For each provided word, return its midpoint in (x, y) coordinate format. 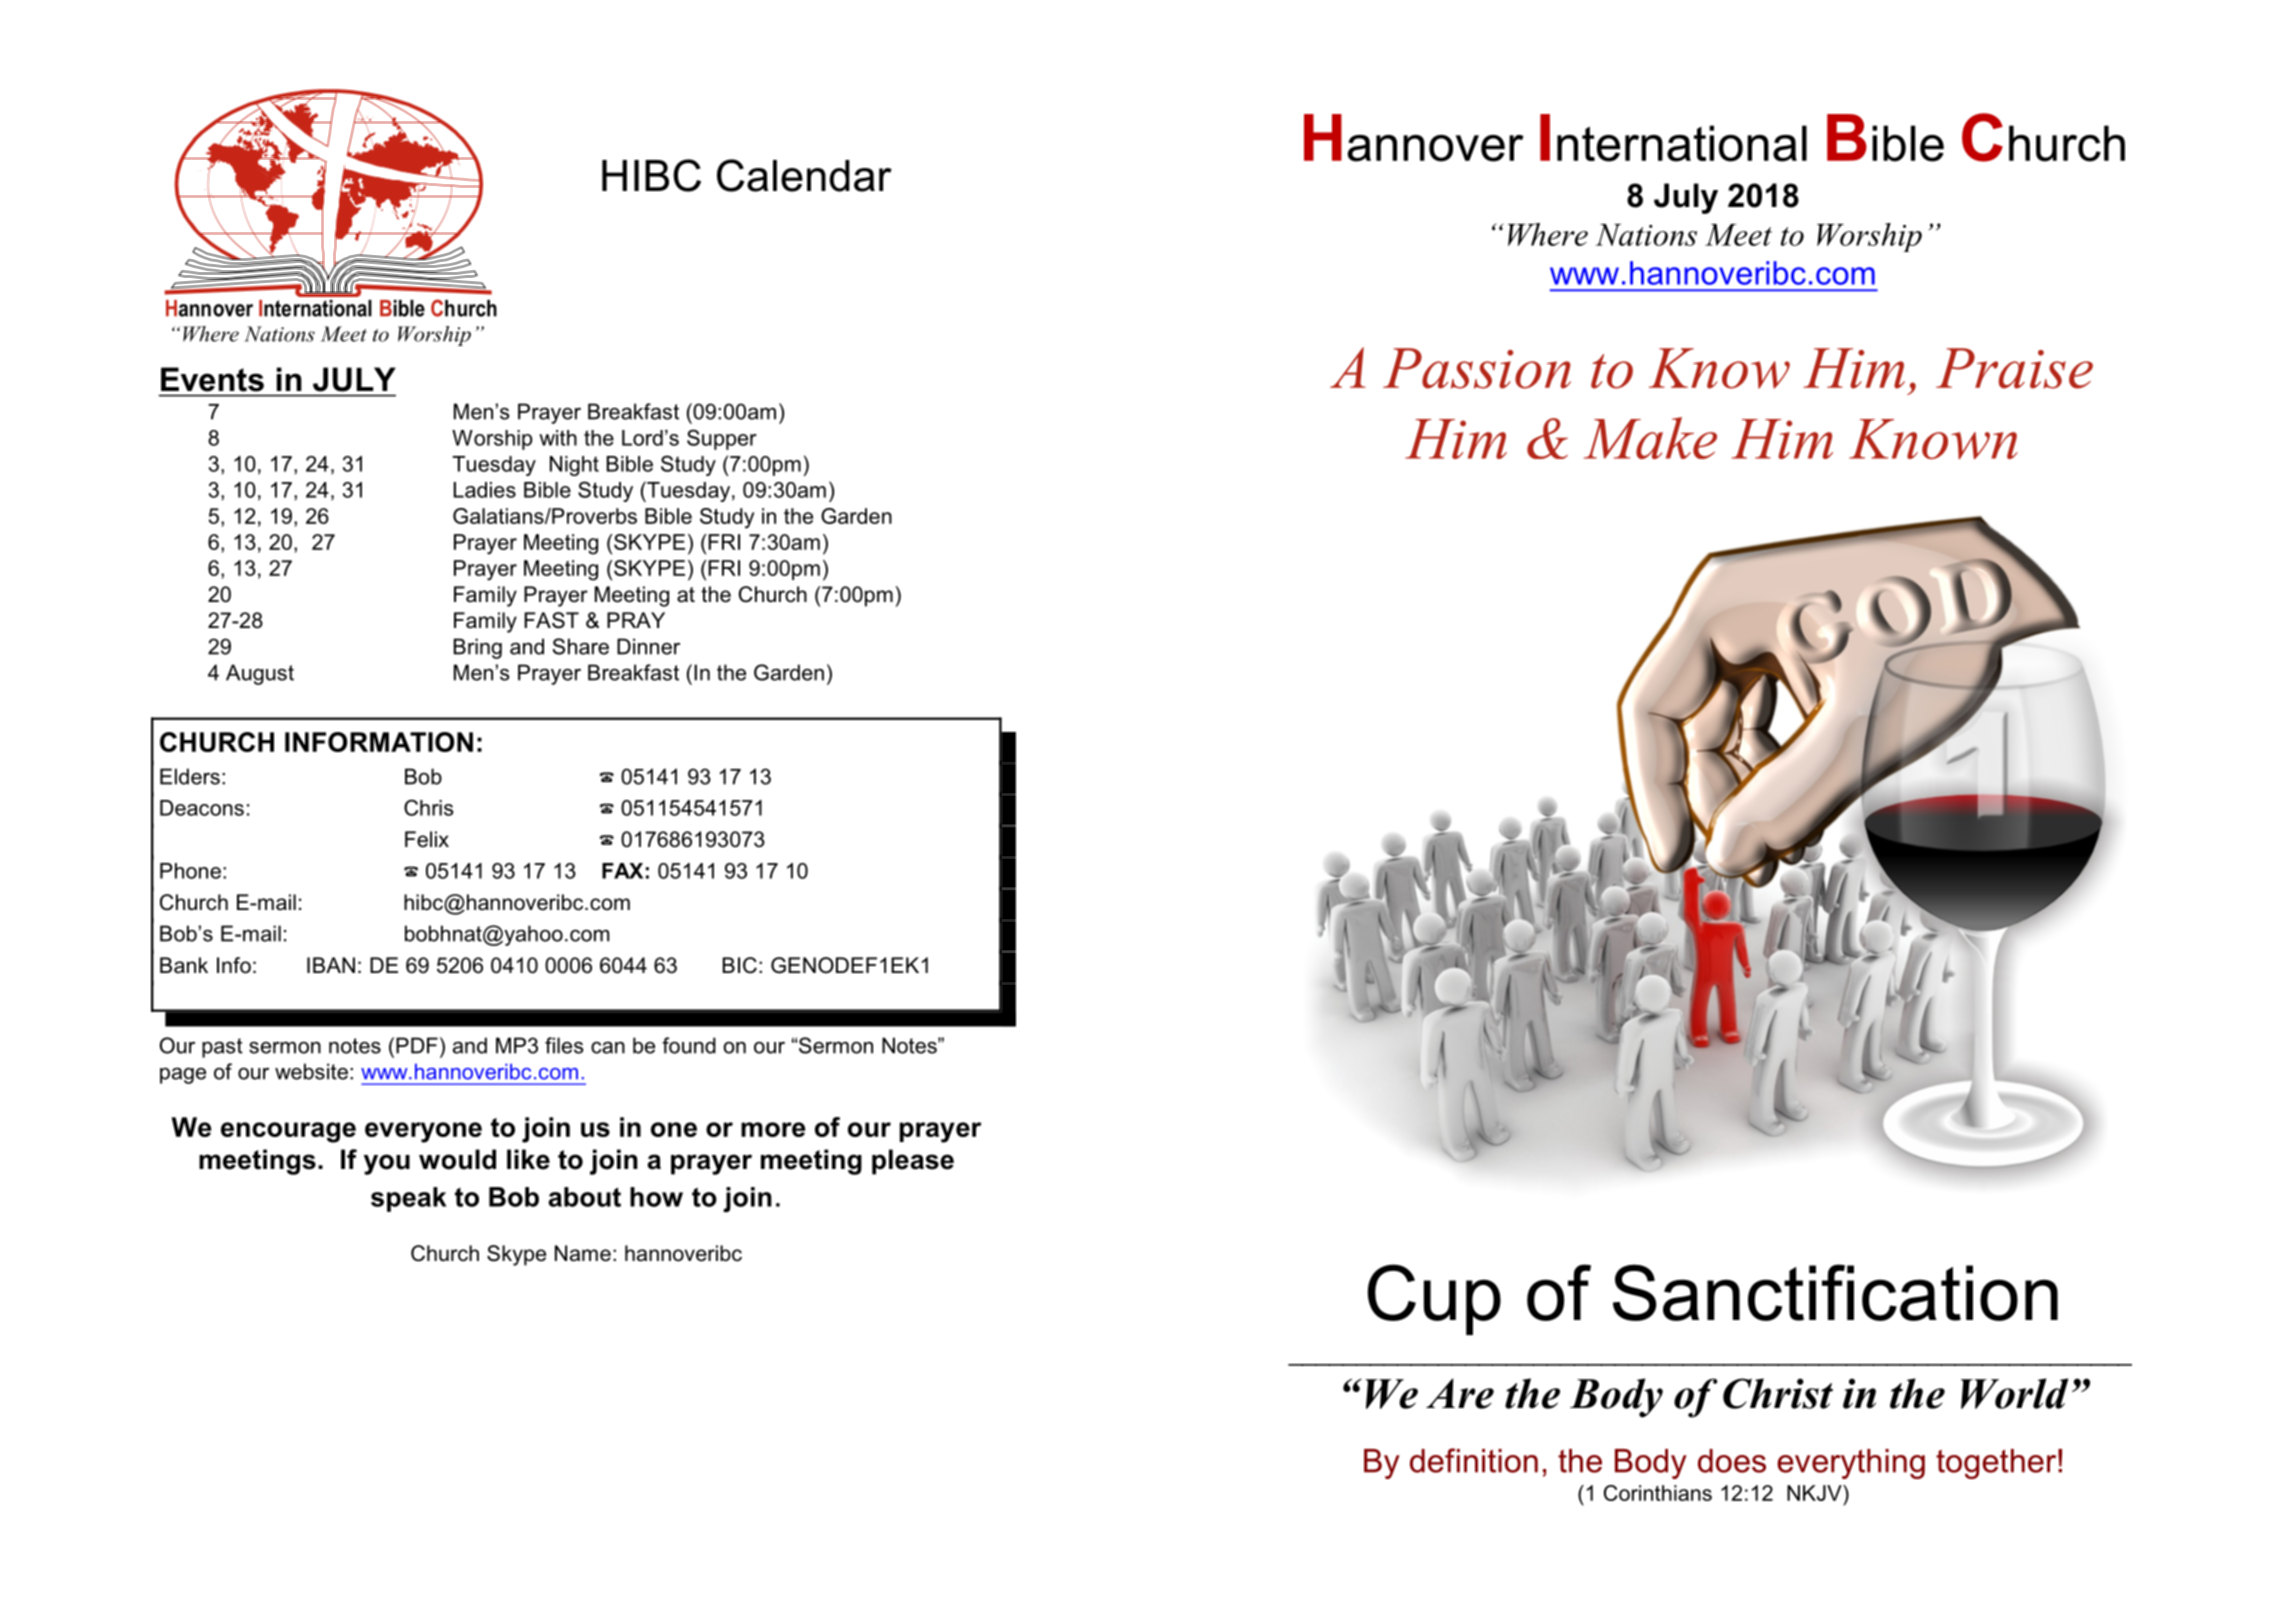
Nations (1646, 235)
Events (212, 379)
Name (583, 1253)
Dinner (648, 646)
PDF (417, 1045)
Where (1548, 234)
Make (1650, 438)
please (913, 1162)
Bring (478, 648)
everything (1851, 1464)
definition (1474, 1460)
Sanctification (1835, 1292)
